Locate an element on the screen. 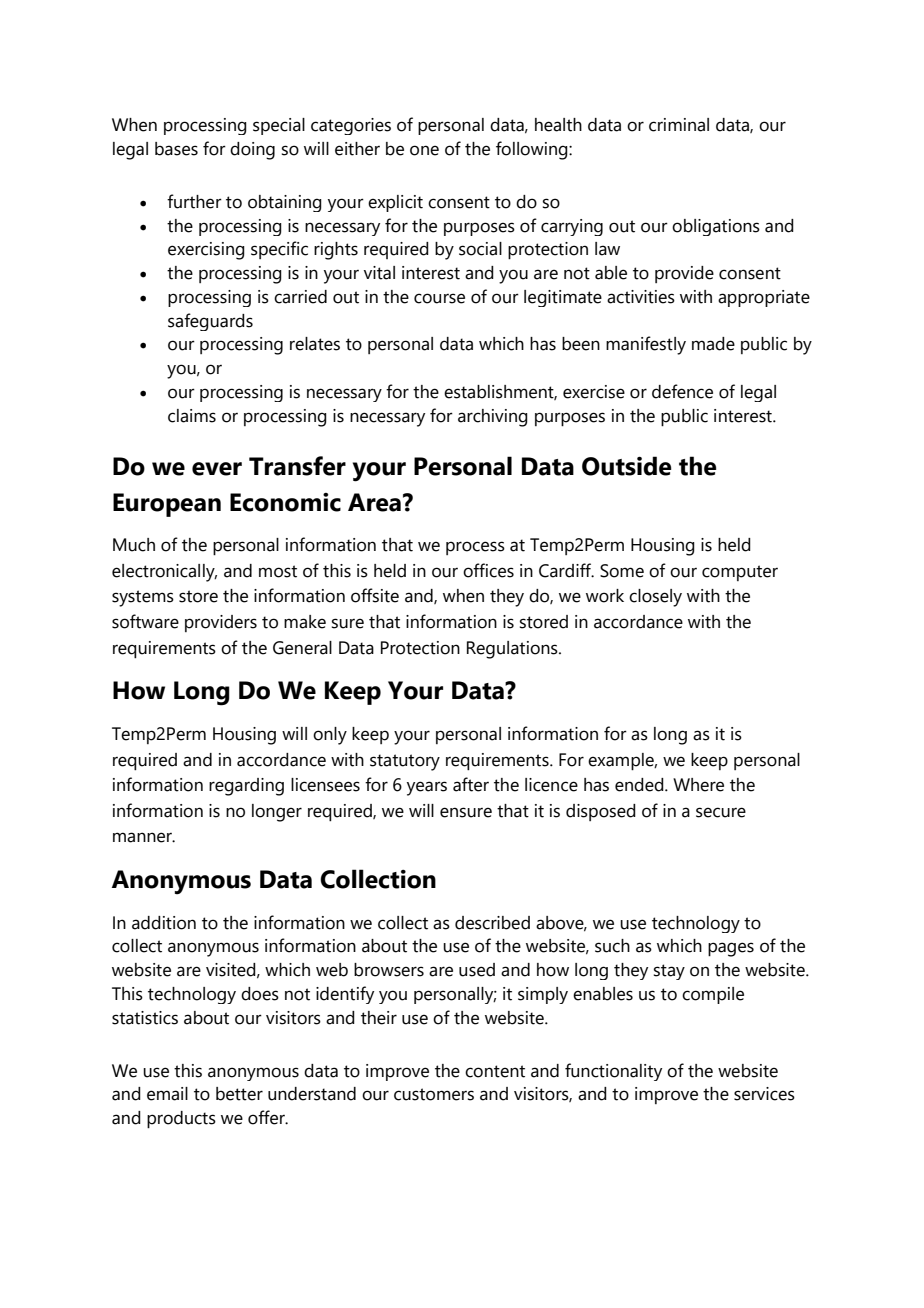 Image resolution: width=924 pixels, height=1308 pixels. safeguards is located at coordinates (210, 322).
